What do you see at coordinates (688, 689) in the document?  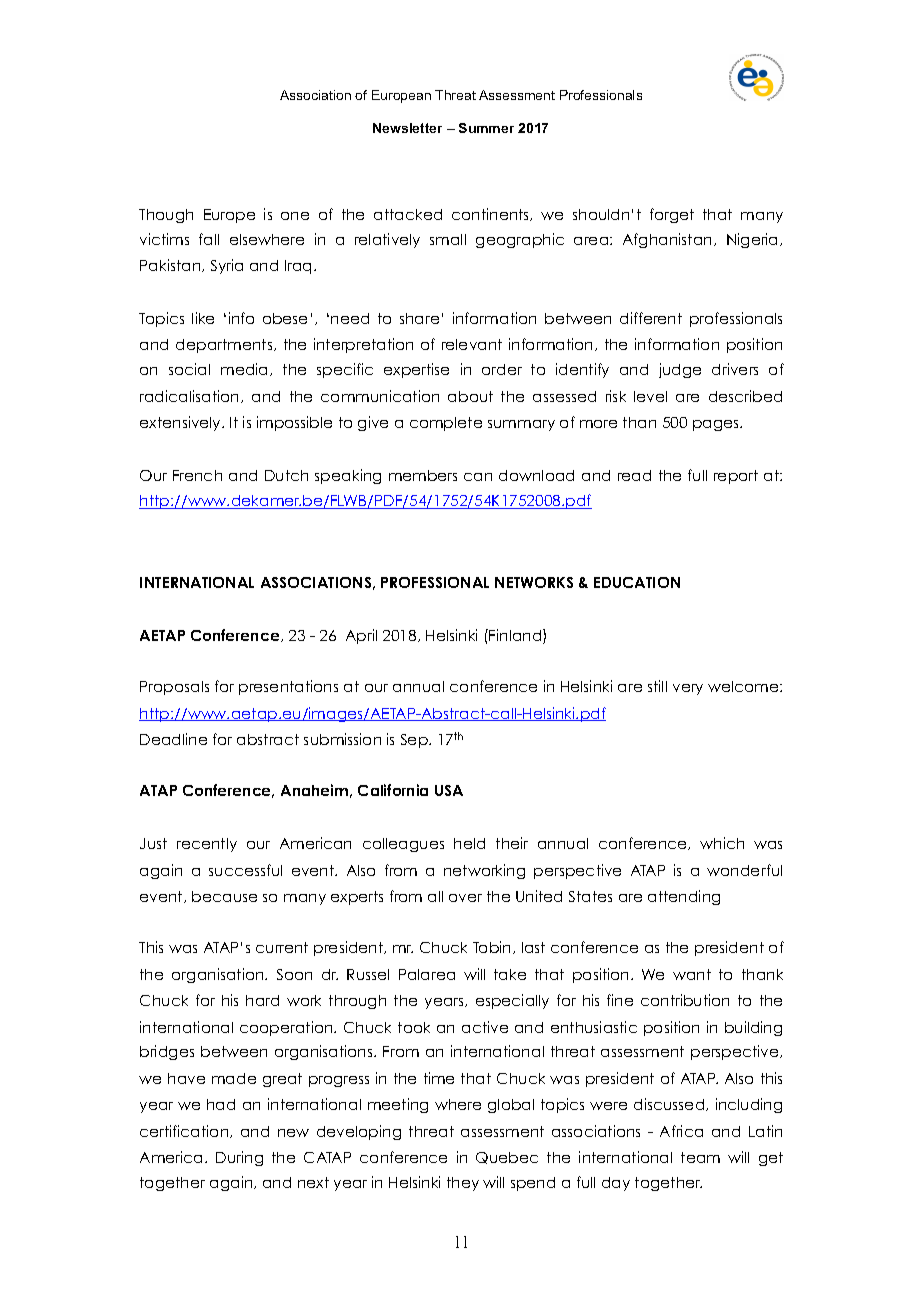 I see `very` at bounding box center [688, 689].
